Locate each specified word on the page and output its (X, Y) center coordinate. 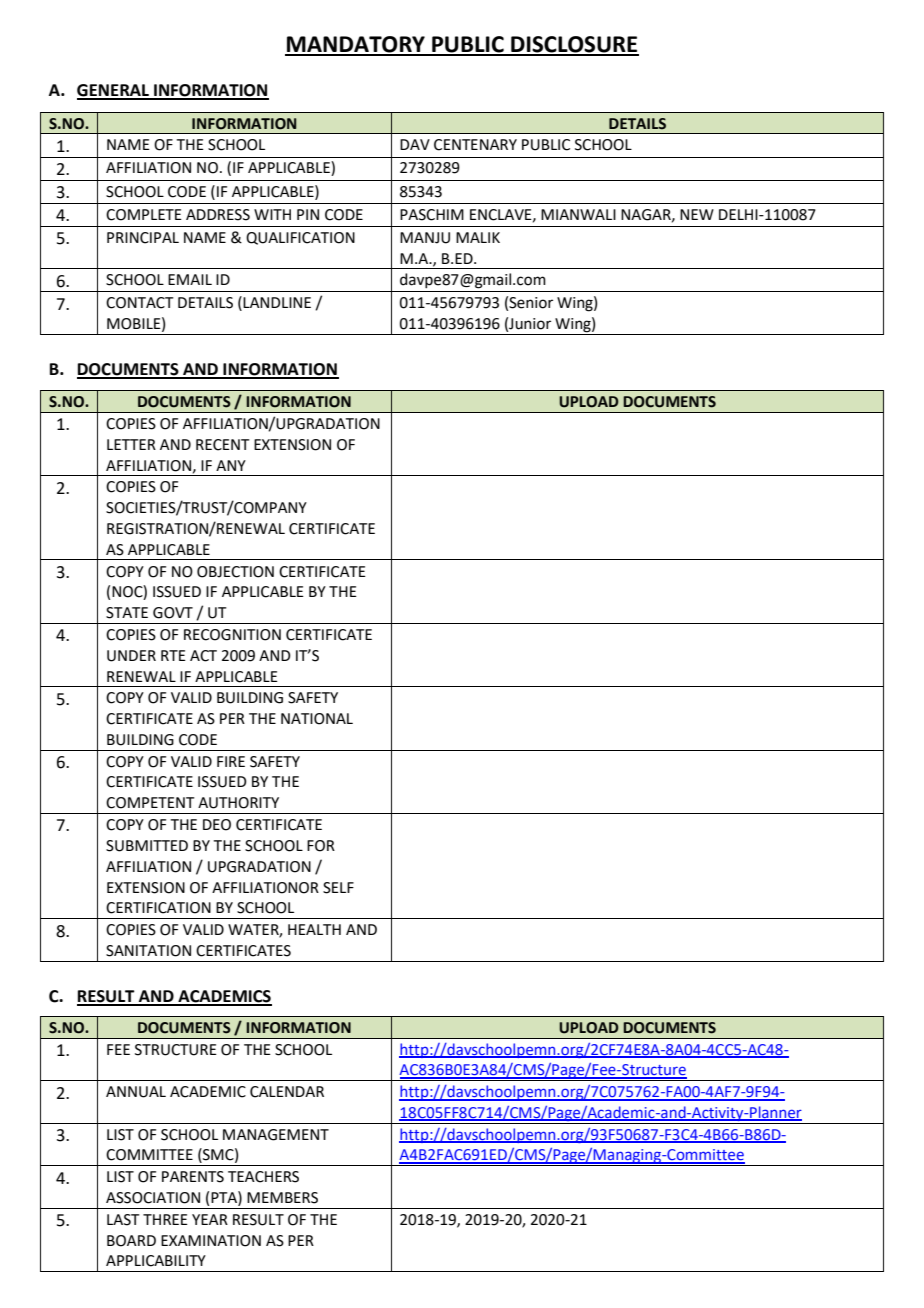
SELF (338, 888)
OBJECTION (235, 572)
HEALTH (314, 929)
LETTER (131, 444)
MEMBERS (282, 1198)
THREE (165, 1219)
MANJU (425, 238)
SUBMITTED (147, 846)
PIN (308, 214)
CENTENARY (475, 145)
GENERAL (114, 91)
